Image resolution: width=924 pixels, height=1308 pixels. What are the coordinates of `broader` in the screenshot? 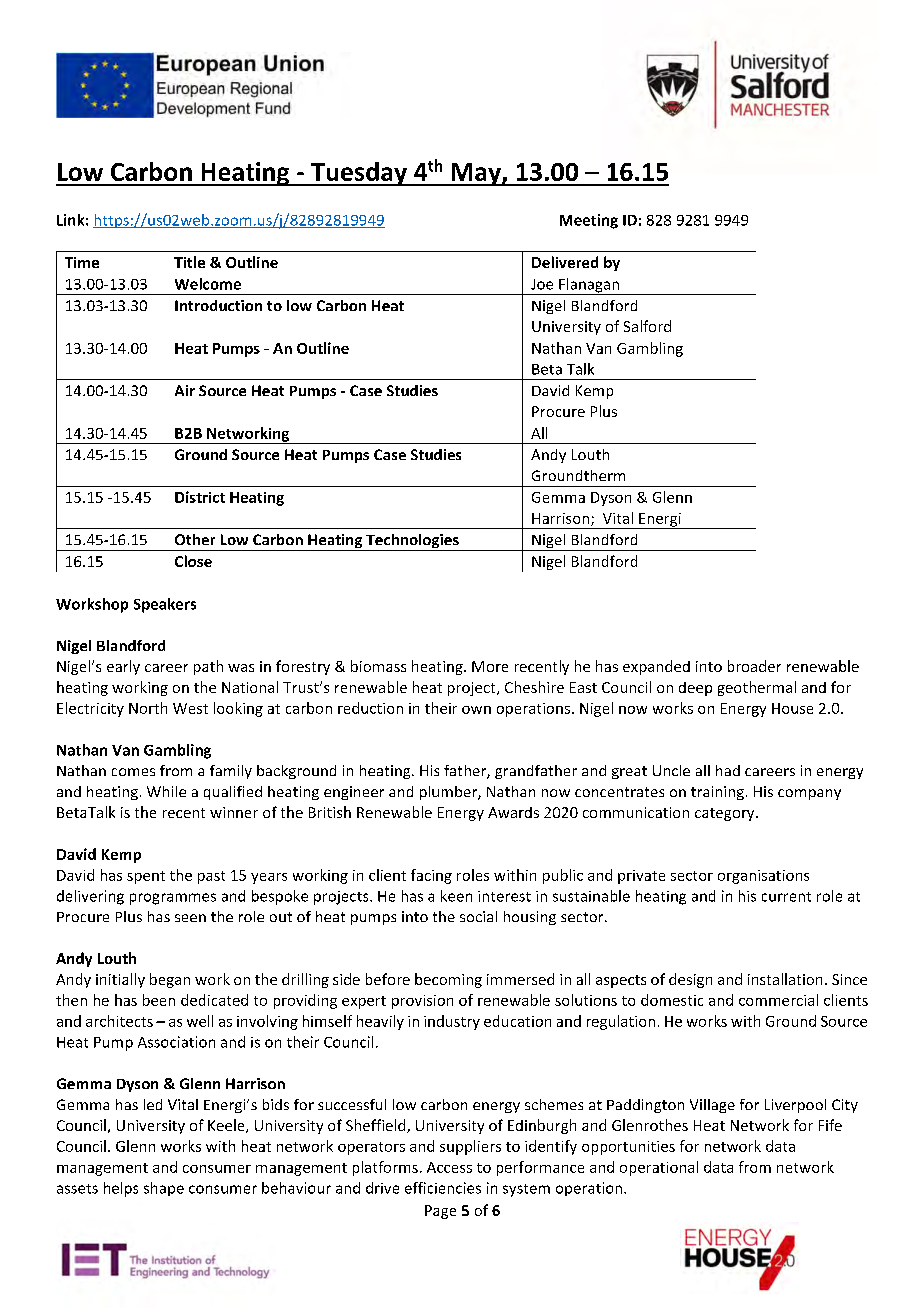 It's located at (754, 666).
